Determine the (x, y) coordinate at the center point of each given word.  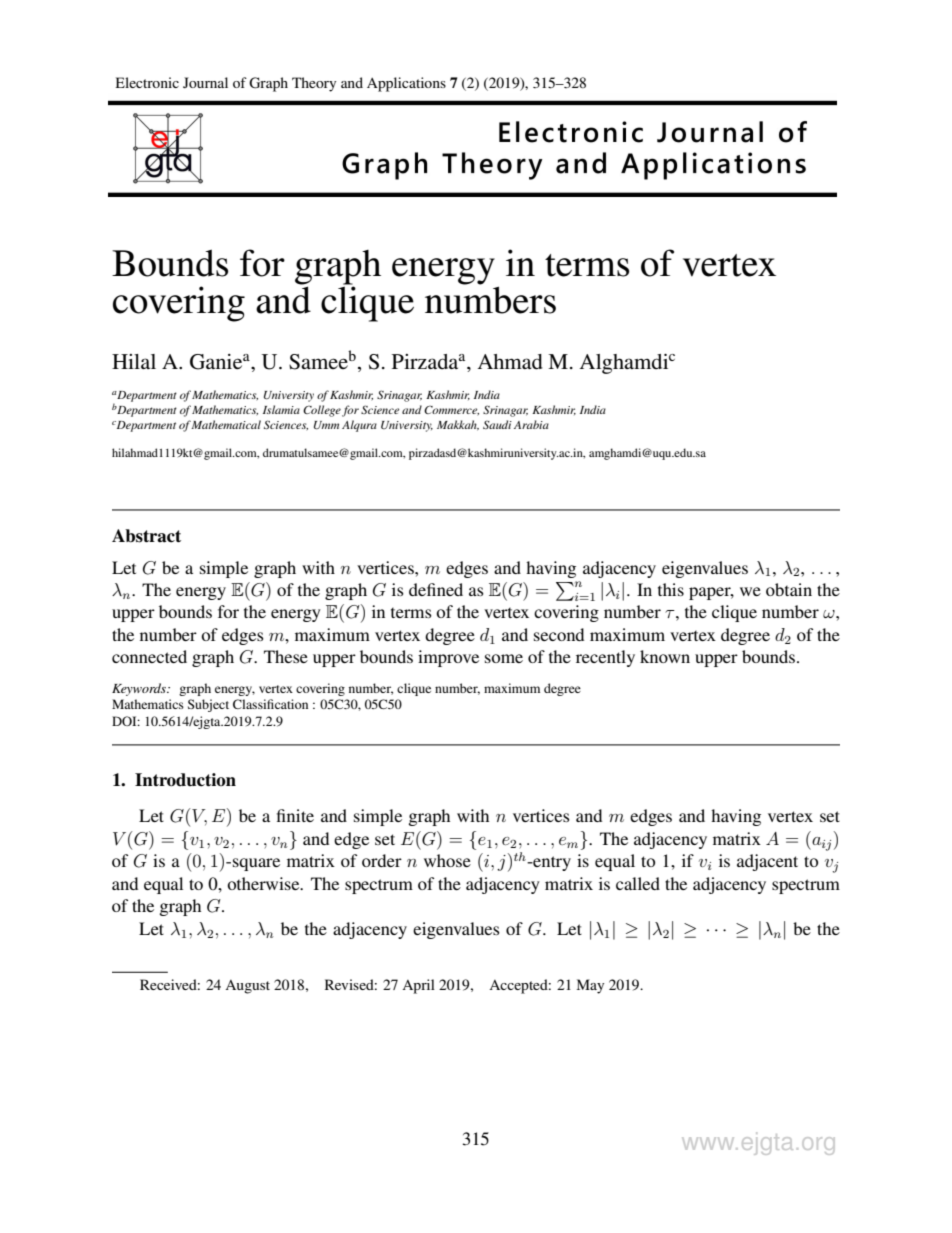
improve (448, 658)
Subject (208, 705)
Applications (406, 84)
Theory (314, 84)
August (247, 987)
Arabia (531, 424)
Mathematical (226, 424)
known (665, 656)
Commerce (451, 410)
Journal (205, 82)
